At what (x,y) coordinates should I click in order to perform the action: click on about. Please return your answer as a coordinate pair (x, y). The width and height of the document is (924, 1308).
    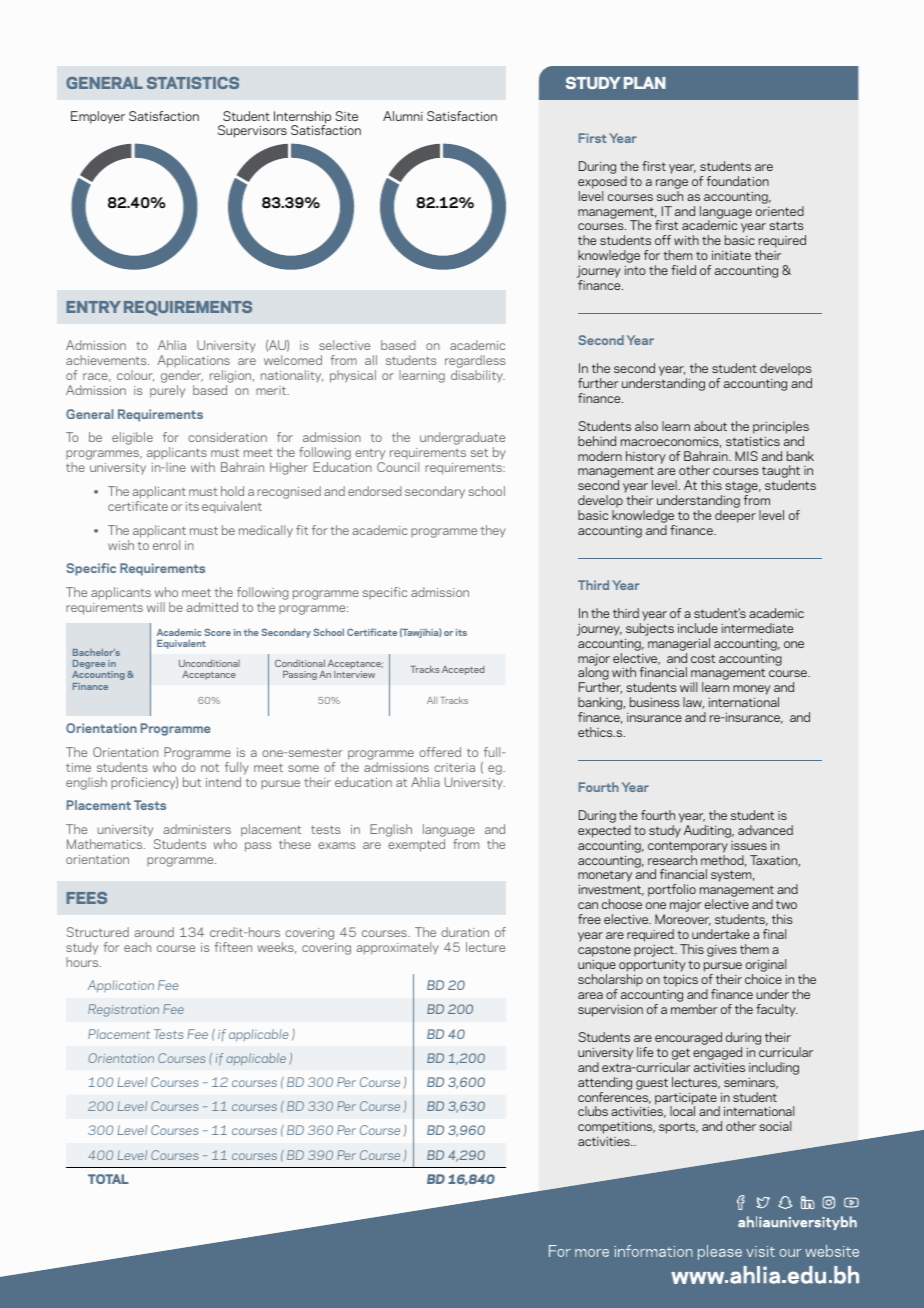
    Looking at the image, I should click on (710, 426).
